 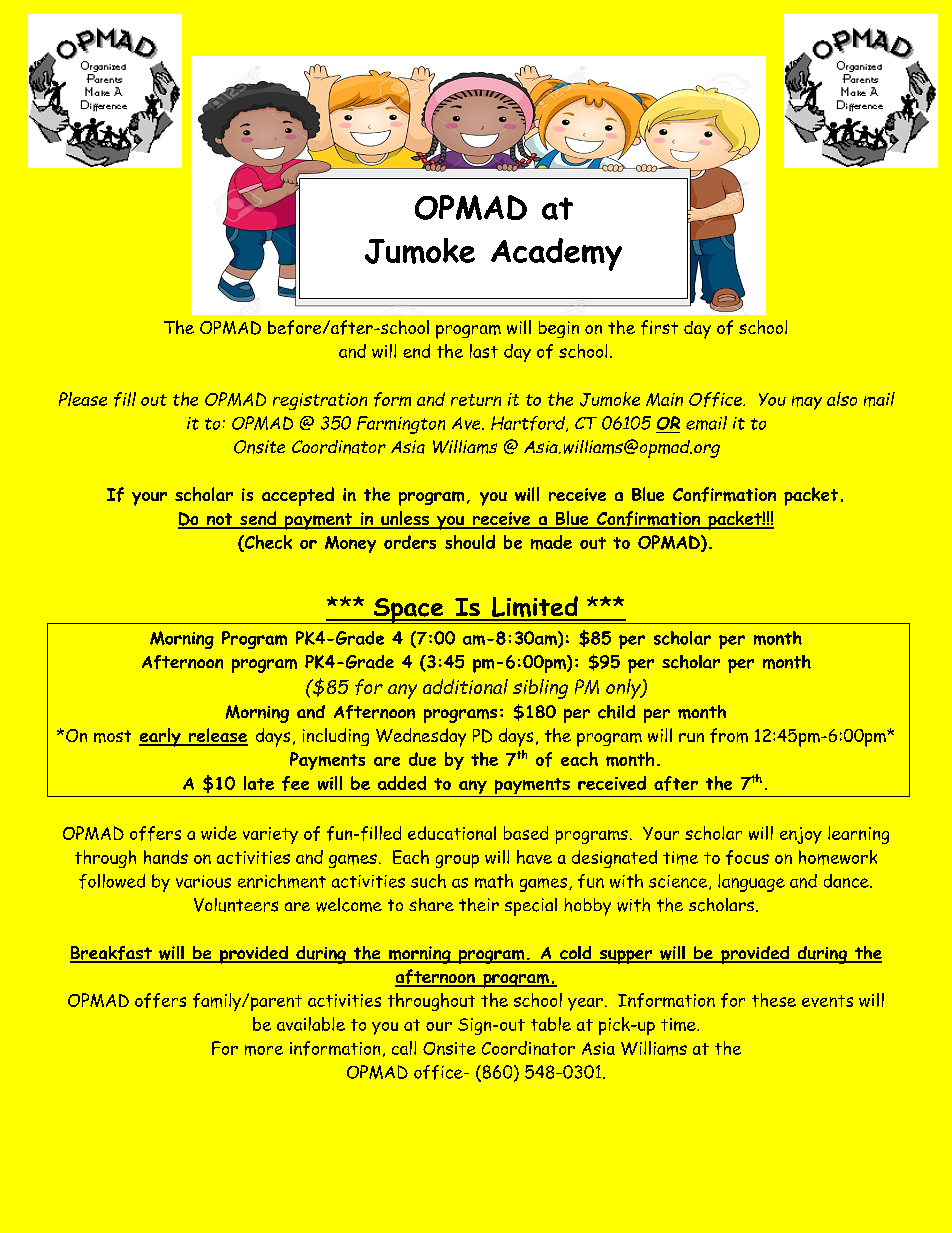 What do you see at coordinates (801, 835) in the screenshot?
I see `enjoy` at bounding box center [801, 835].
